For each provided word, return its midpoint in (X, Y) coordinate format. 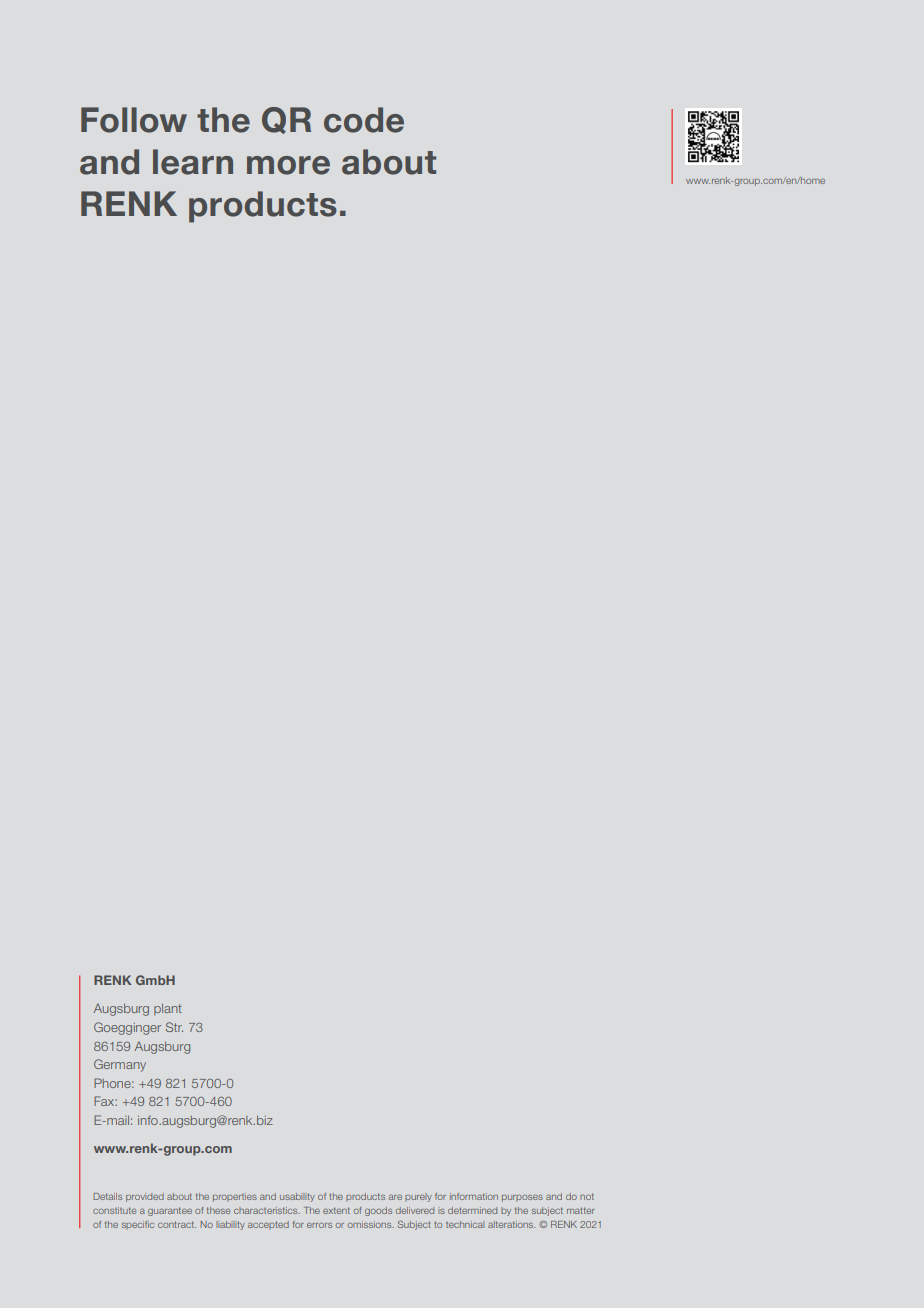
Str (174, 1027)
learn (193, 162)
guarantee (170, 1211)
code (364, 120)
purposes (522, 1198)
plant (168, 1009)
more (288, 165)
